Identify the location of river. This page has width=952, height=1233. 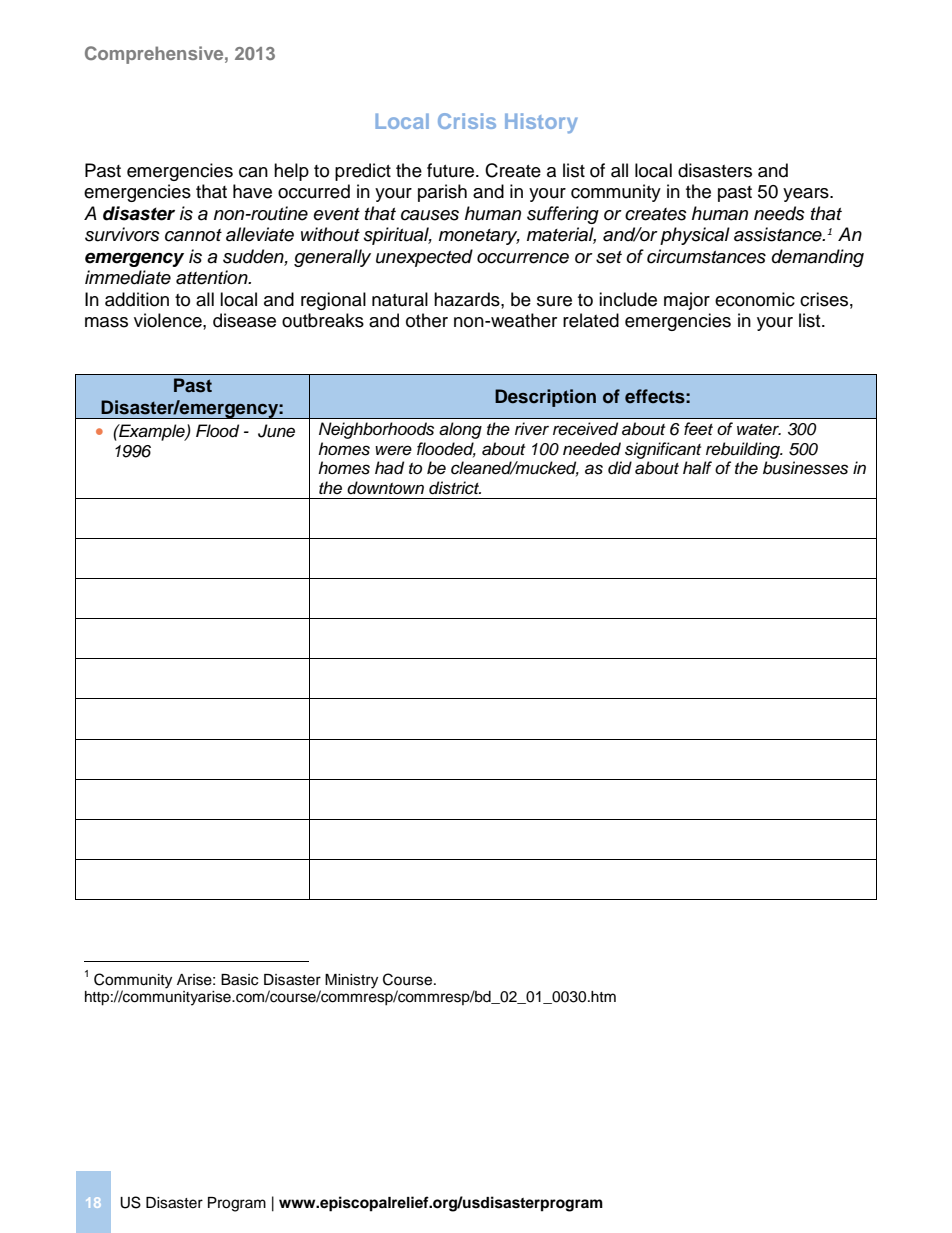
(532, 429).
